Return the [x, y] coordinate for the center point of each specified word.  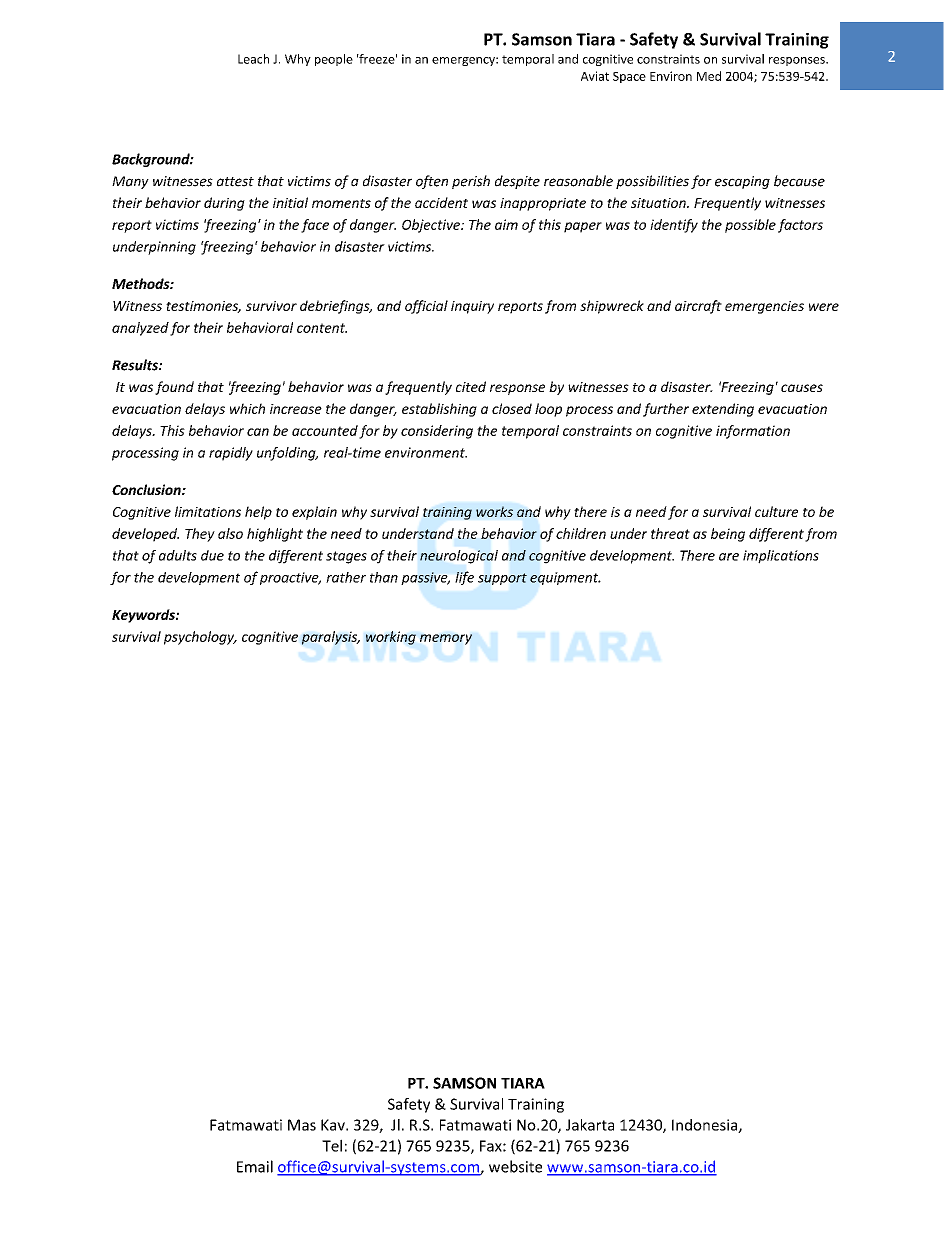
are [729, 557]
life [464, 578]
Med [709, 76]
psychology [200, 638]
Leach [253, 59]
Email [255, 1166]
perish [471, 182]
